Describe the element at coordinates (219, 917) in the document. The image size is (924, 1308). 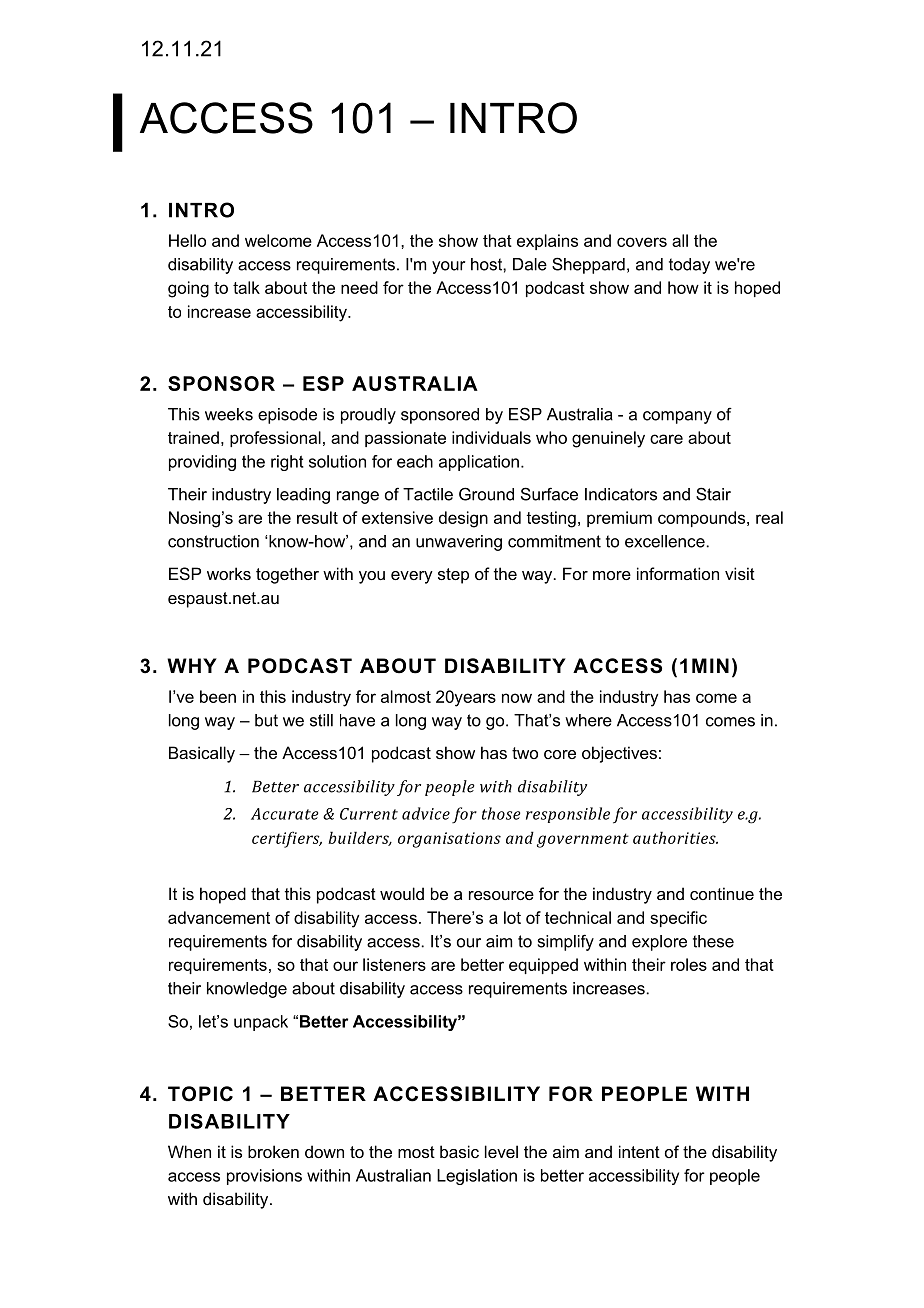
I see `advancement` at that location.
